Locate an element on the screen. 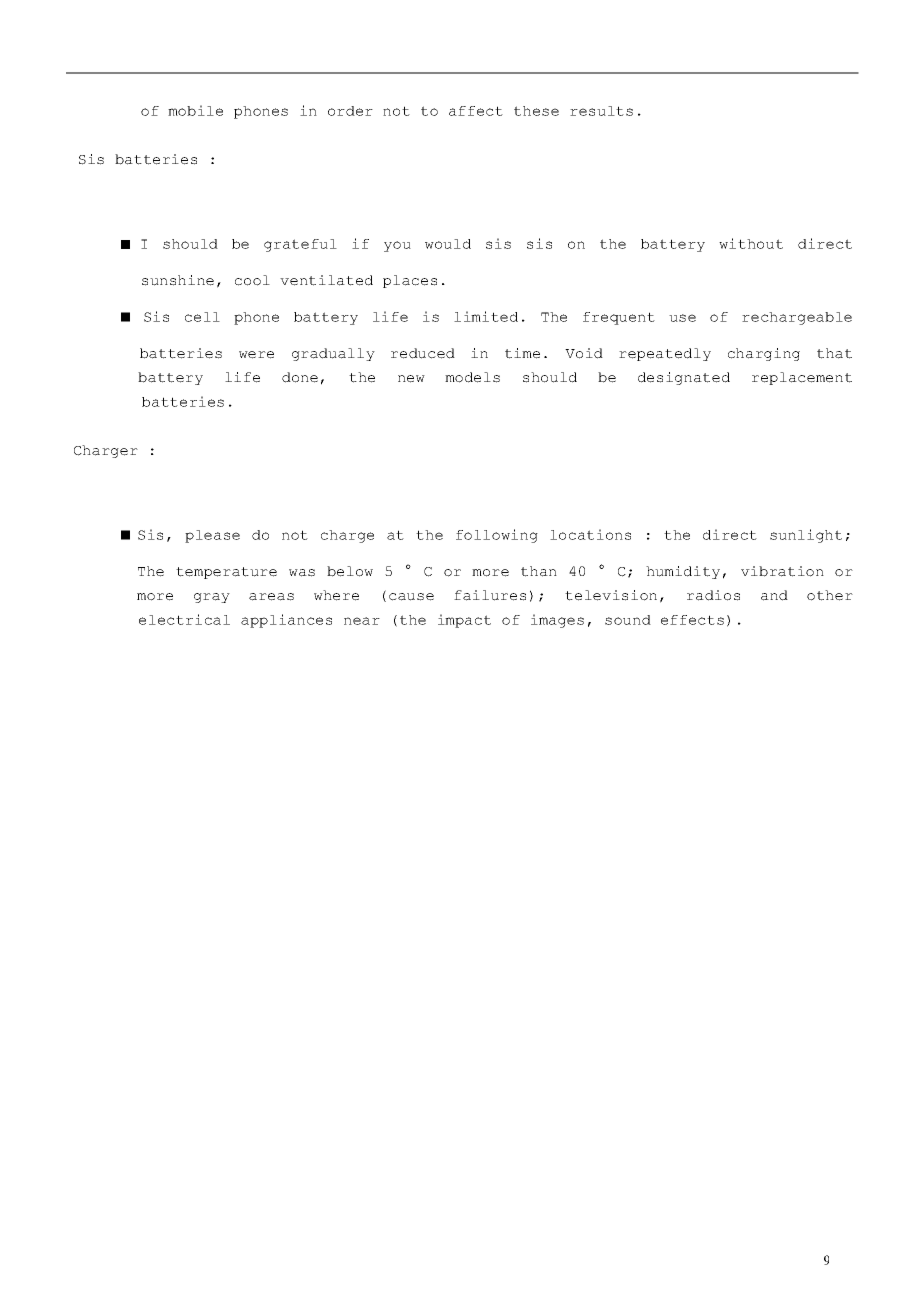 Image resolution: width=924 pixels, height=1308 pixels. were is located at coordinates (256, 355).
